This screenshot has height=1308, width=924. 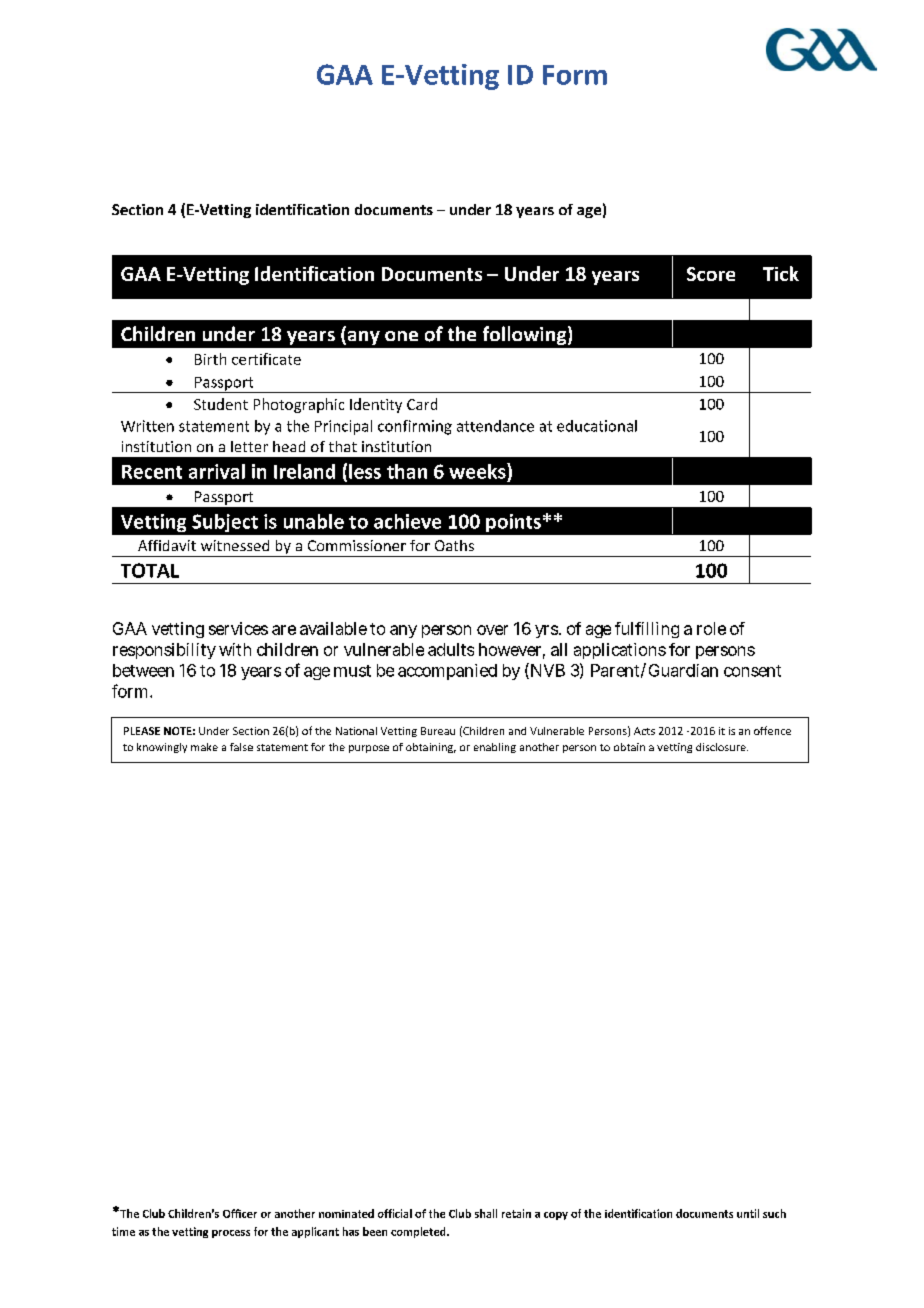 What do you see at coordinates (204, 747) in the screenshot?
I see `make` at bounding box center [204, 747].
